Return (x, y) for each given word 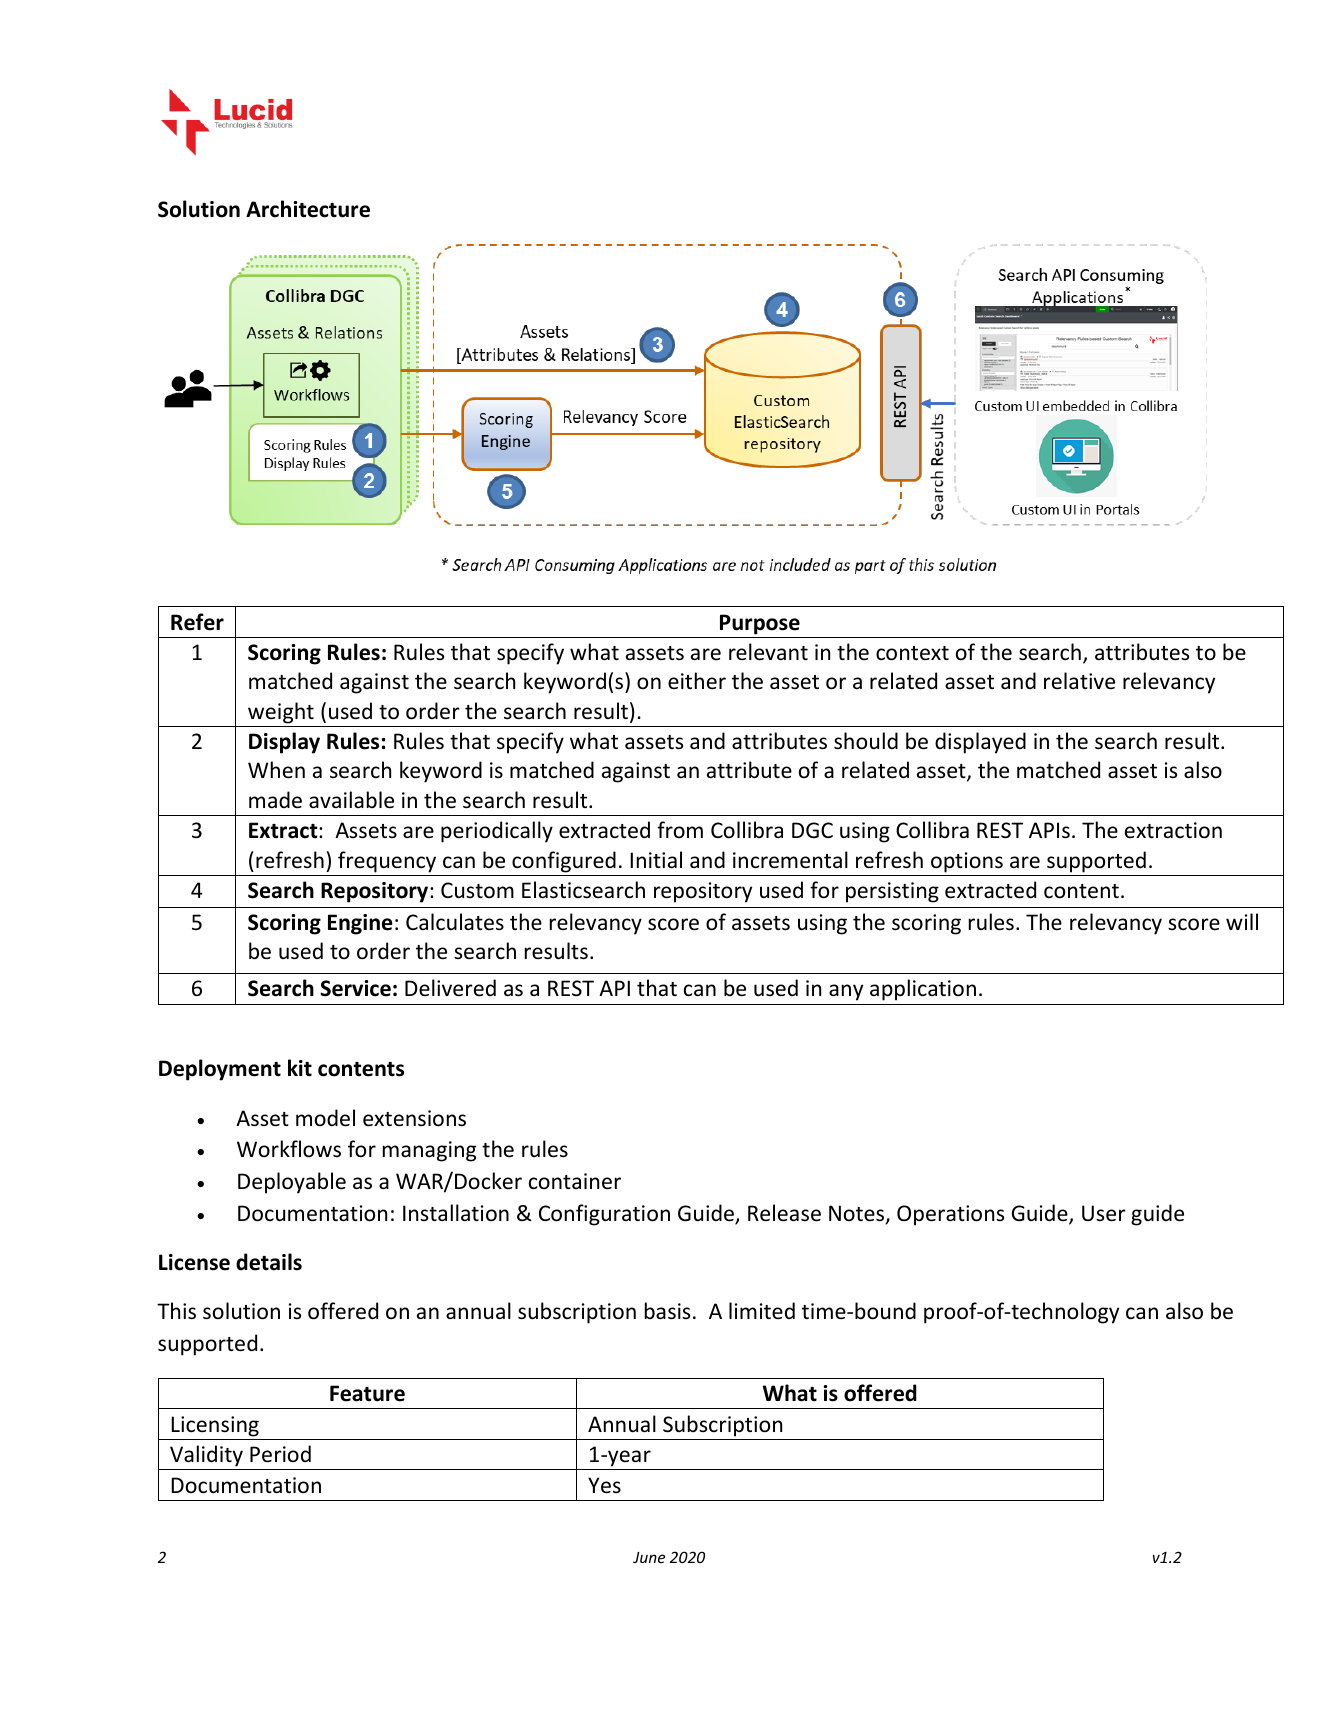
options (967, 862)
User (1104, 1213)
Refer (197, 622)
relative (1079, 681)
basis (667, 1311)
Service (355, 988)
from (680, 829)
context (912, 653)
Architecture (308, 209)
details (269, 1262)
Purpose (760, 624)
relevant (768, 652)
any (846, 992)
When (276, 770)
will (1242, 921)
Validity (206, 1457)
